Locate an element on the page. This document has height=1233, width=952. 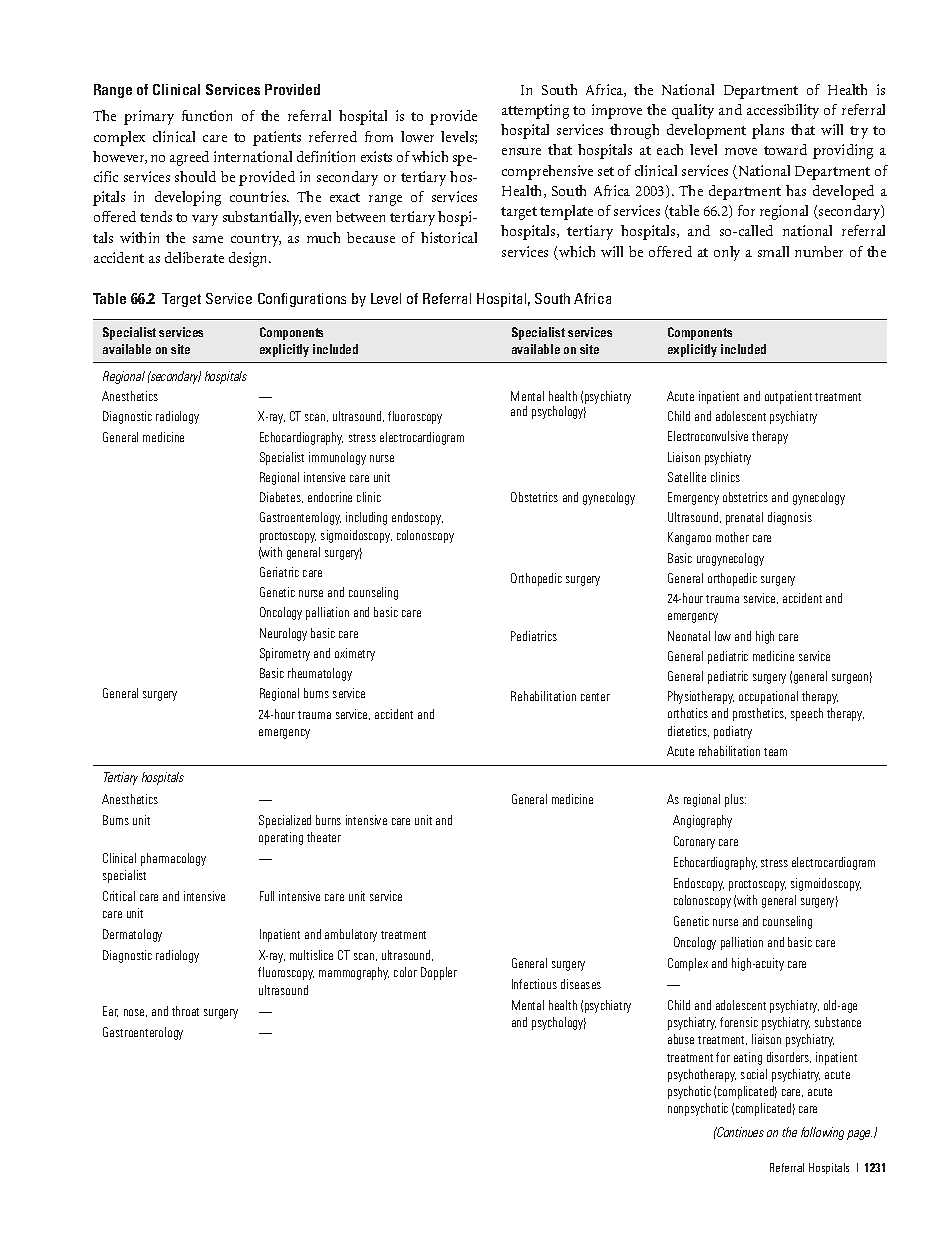
agreed is located at coordinates (189, 158).
